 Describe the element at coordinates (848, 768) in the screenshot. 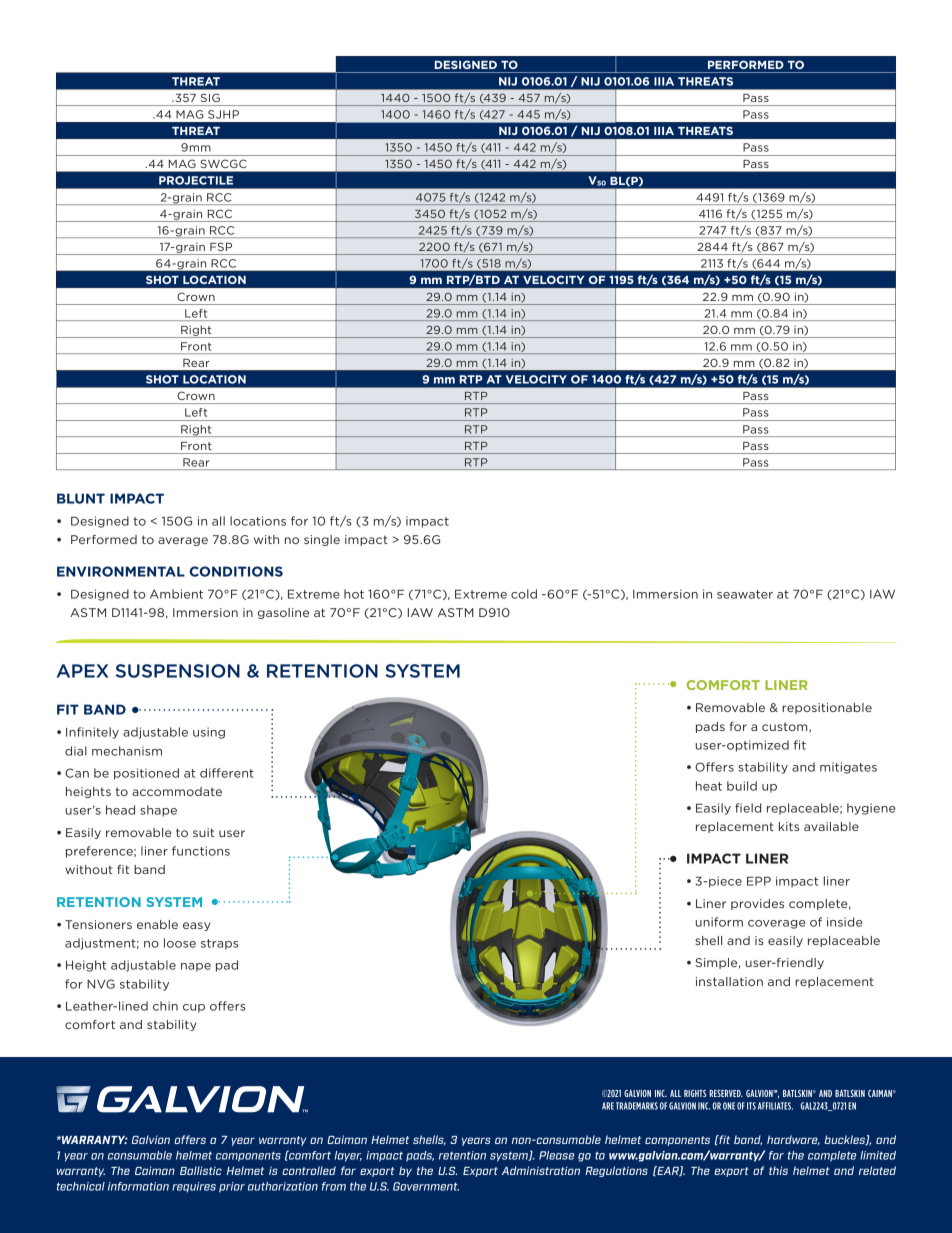

I see `mitigates` at that location.
